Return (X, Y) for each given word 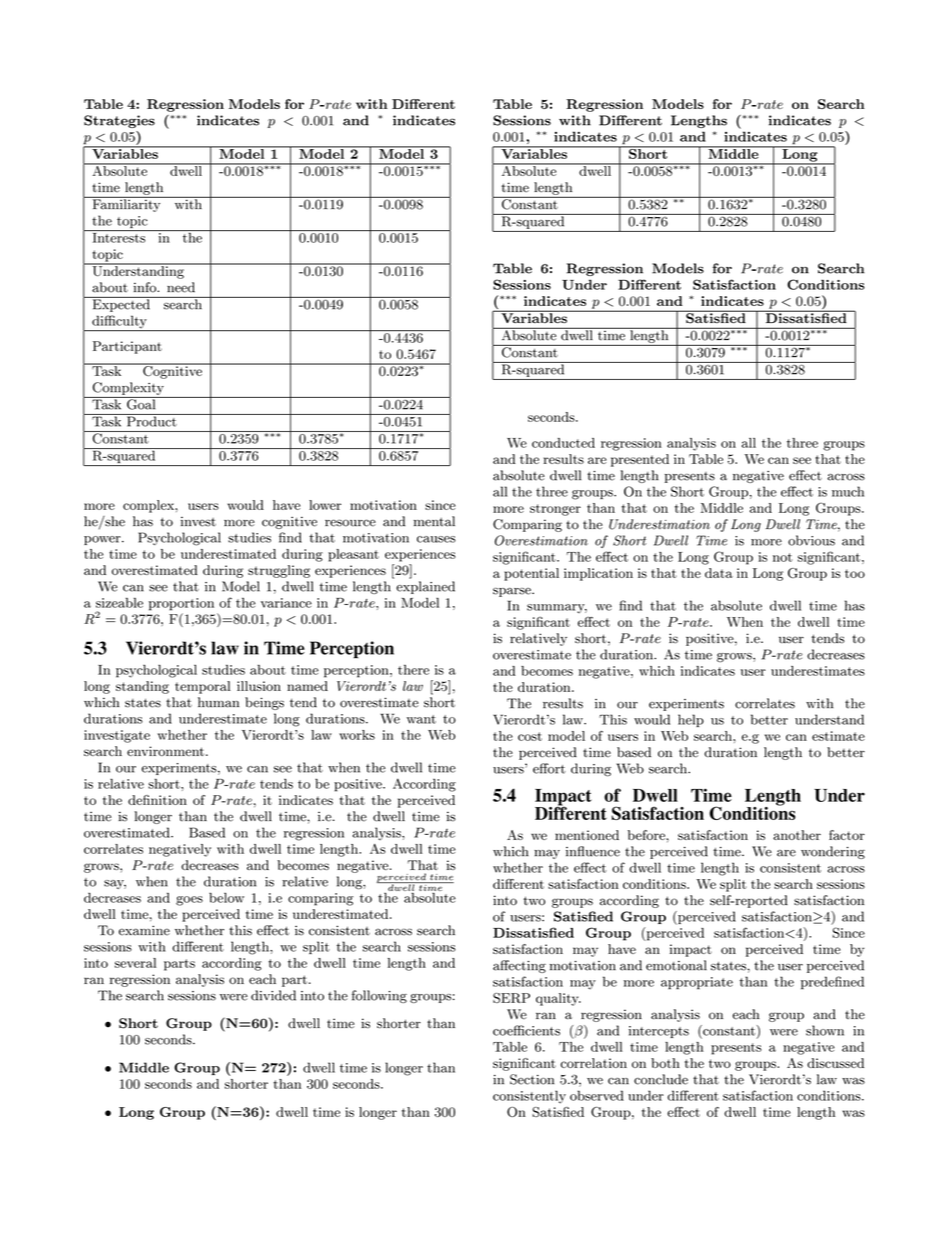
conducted (563, 443)
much (848, 491)
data (719, 573)
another (797, 835)
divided (273, 995)
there (413, 669)
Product (151, 420)
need (181, 287)
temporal (203, 687)
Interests (119, 236)
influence (593, 851)
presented (640, 460)
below (226, 898)
